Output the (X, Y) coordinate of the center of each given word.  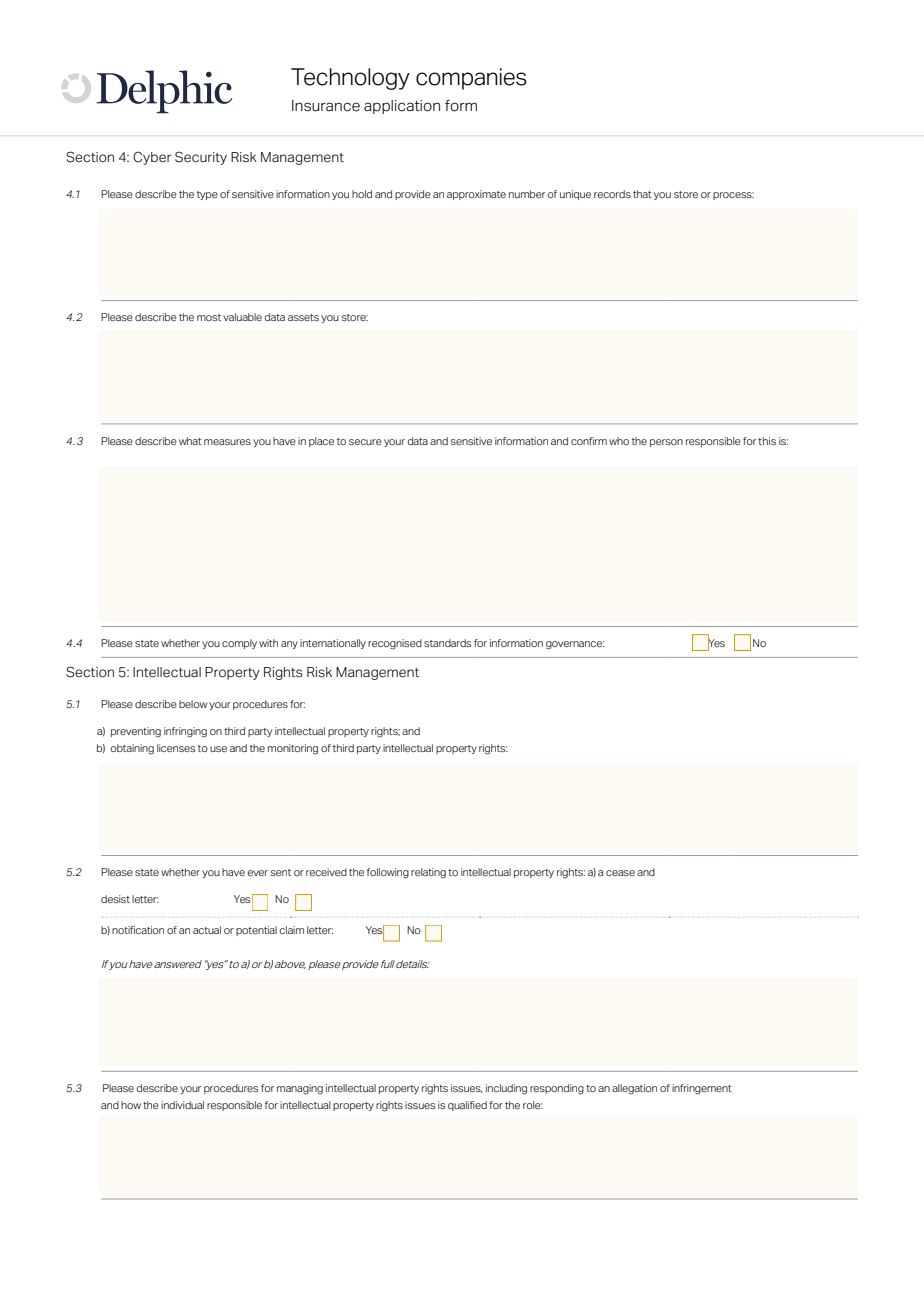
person (666, 443)
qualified (467, 1106)
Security (201, 158)
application (402, 107)
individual (182, 1105)
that (642, 194)
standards (447, 643)
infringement (702, 1089)
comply (239, 644)
